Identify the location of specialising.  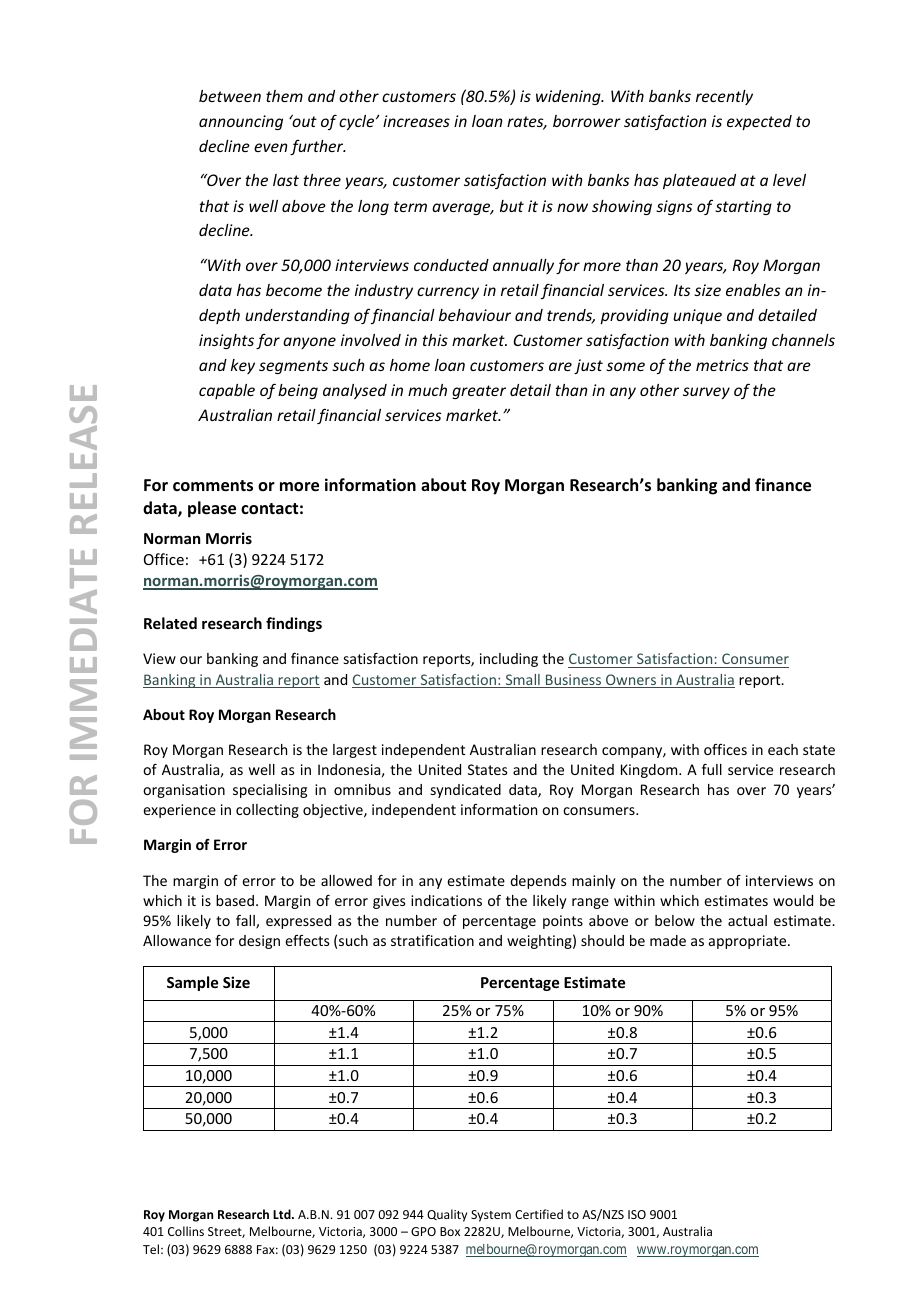
(270, 791).
